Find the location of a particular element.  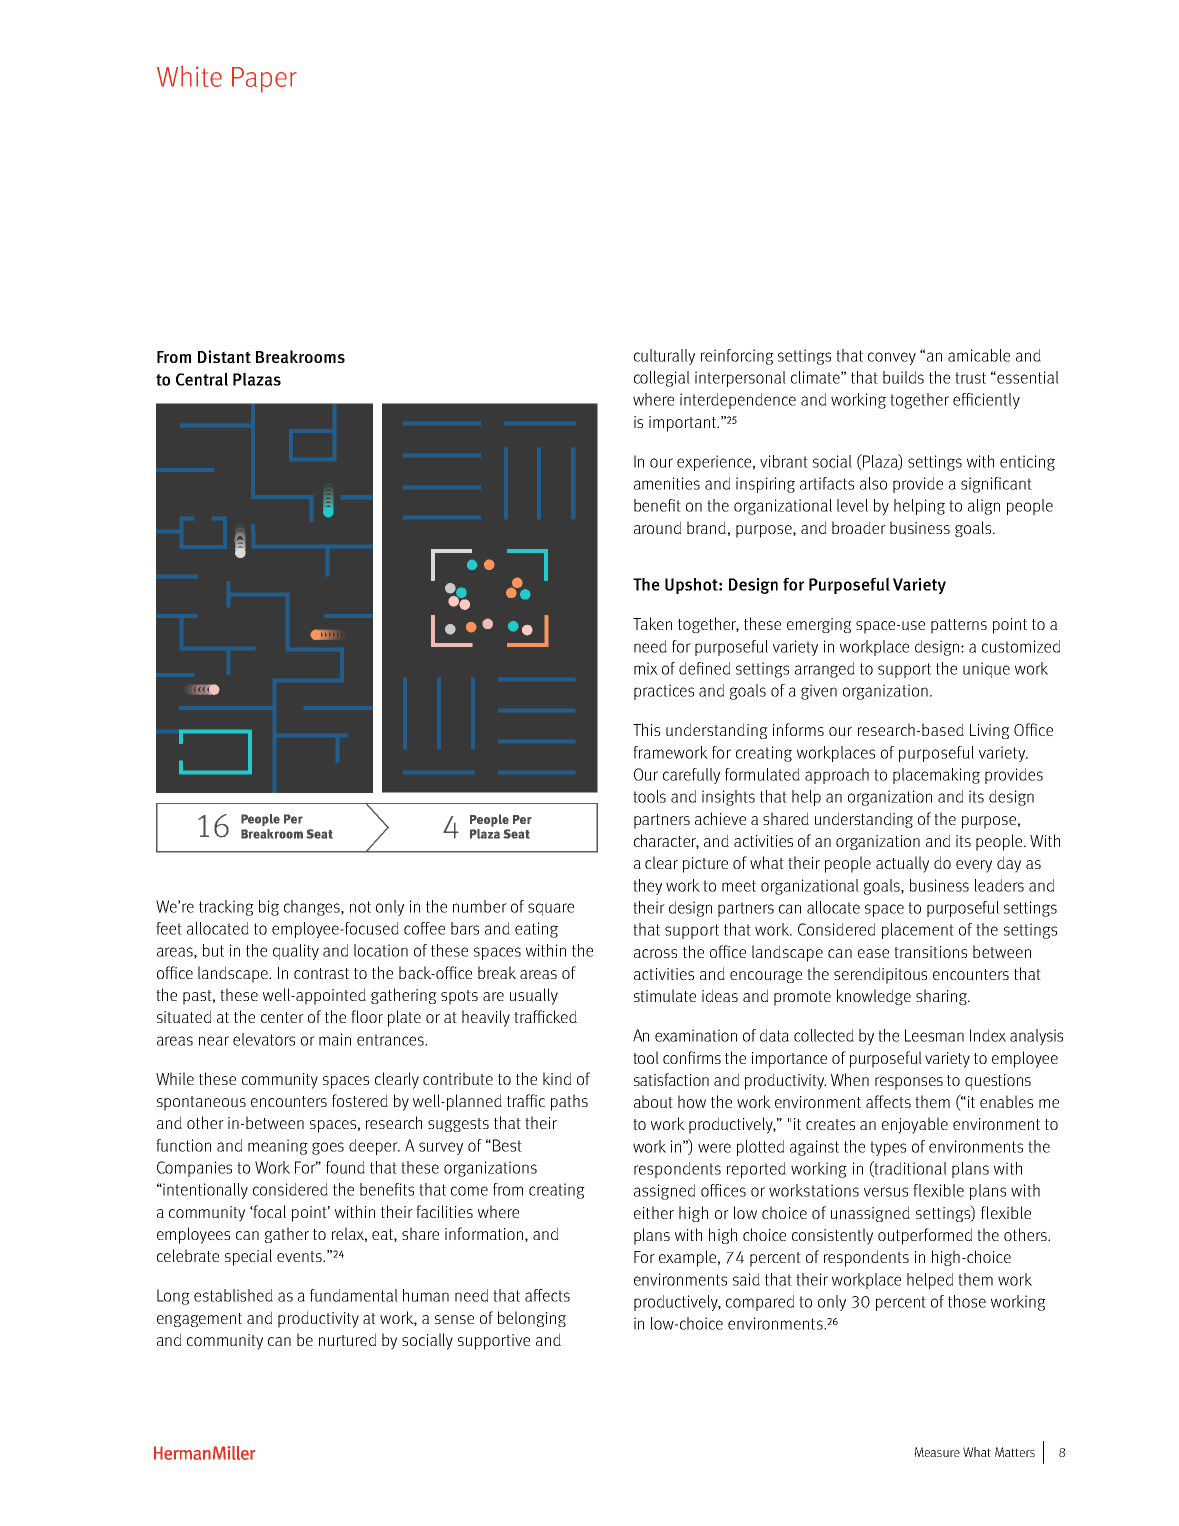

nurtured is located at coordinates (347, 1340).
